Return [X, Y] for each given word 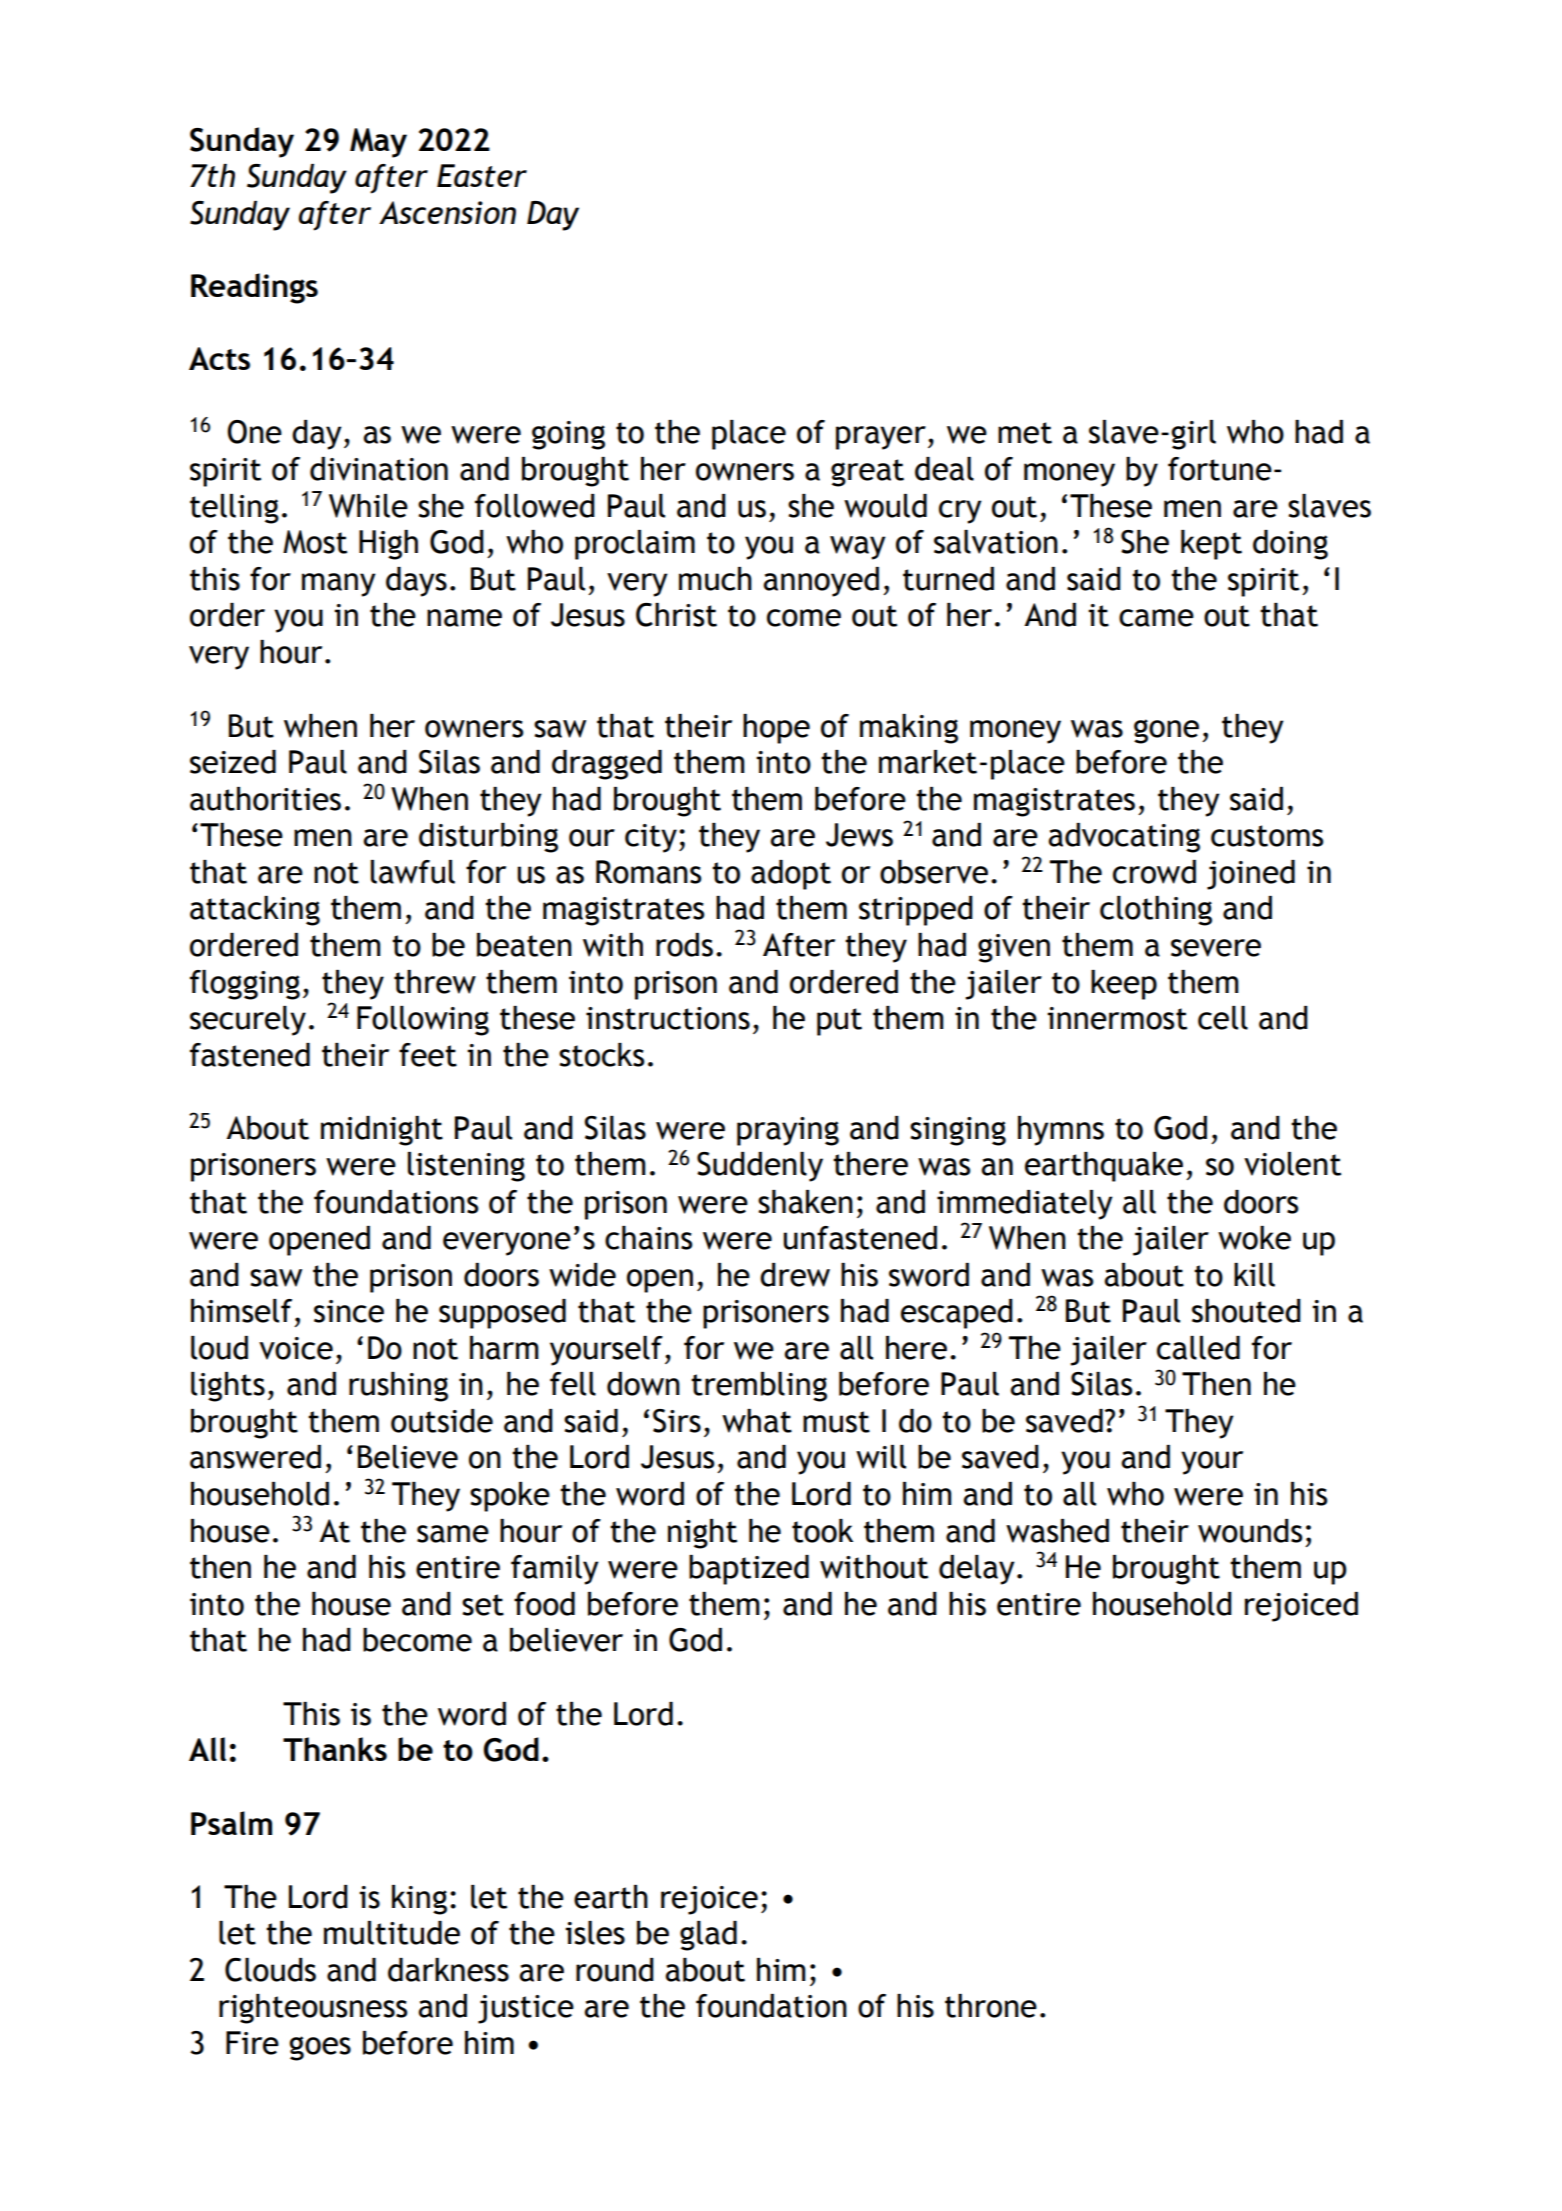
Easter [482, 175]
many [339, 585]
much [715, 579]
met [1025, 433]
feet [428, 1055]
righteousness [313, 2009]
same [453, 1534]
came [1156, 618]
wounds [1250, 1531]
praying [788, 1131]
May [378, 143]
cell [1223, 1018]
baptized [749, 1570]
